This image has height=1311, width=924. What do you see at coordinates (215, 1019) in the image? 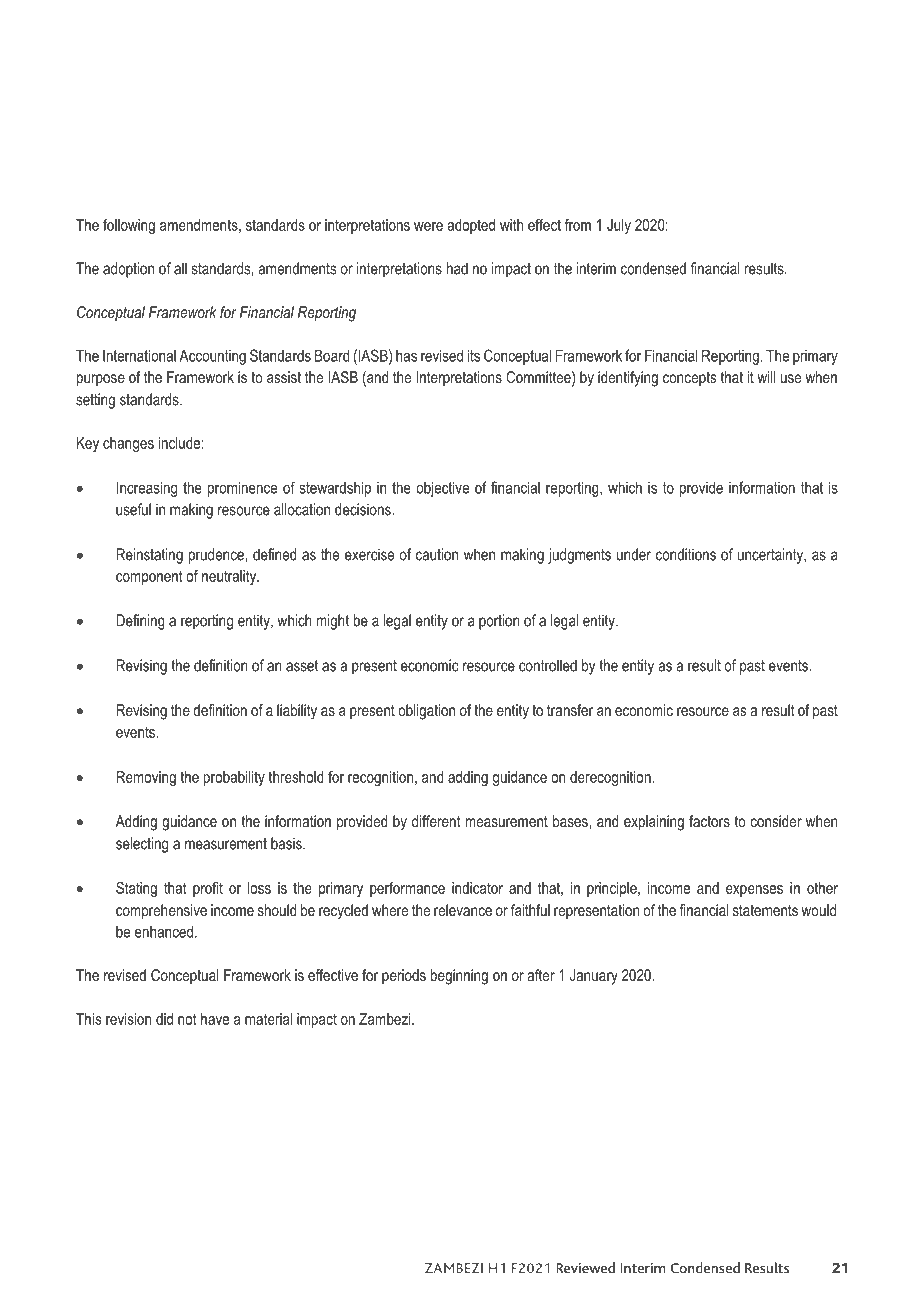
I see `have` at bounding box center [215, 1019].
